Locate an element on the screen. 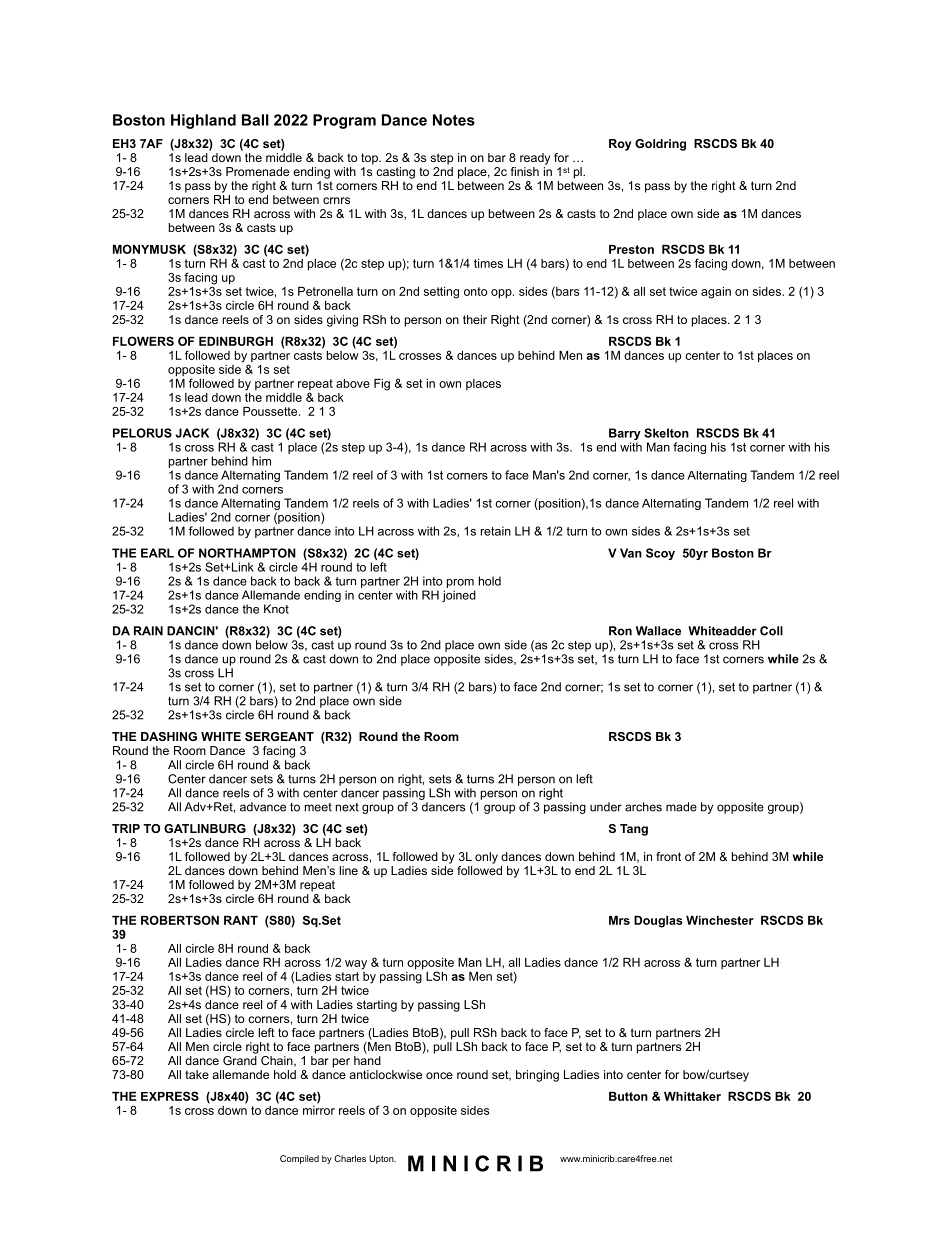  Highland is located at coordinates (203, 121).
